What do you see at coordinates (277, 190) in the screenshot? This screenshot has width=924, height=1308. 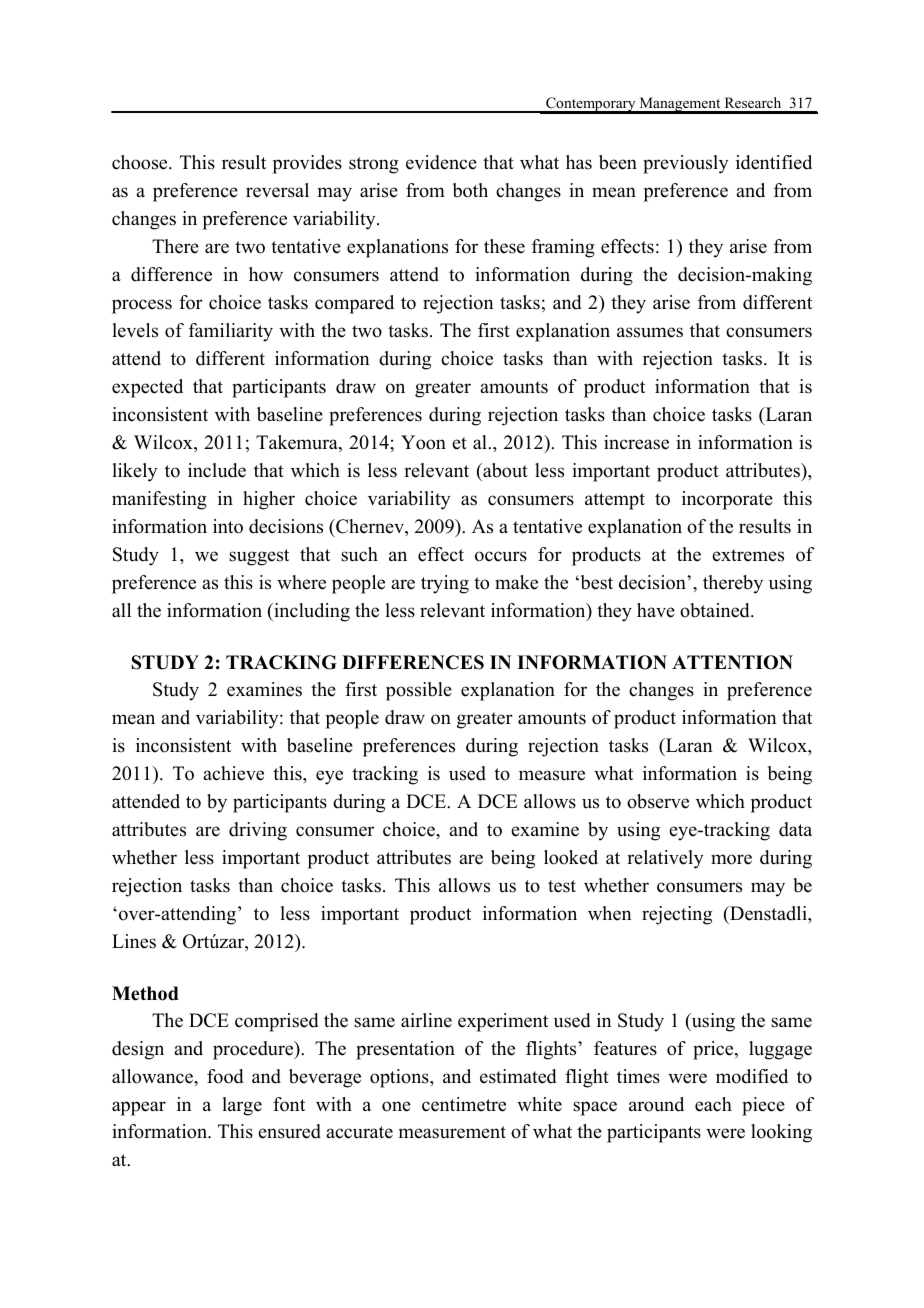 I see `reversal` at bounding box center [277, 190].
